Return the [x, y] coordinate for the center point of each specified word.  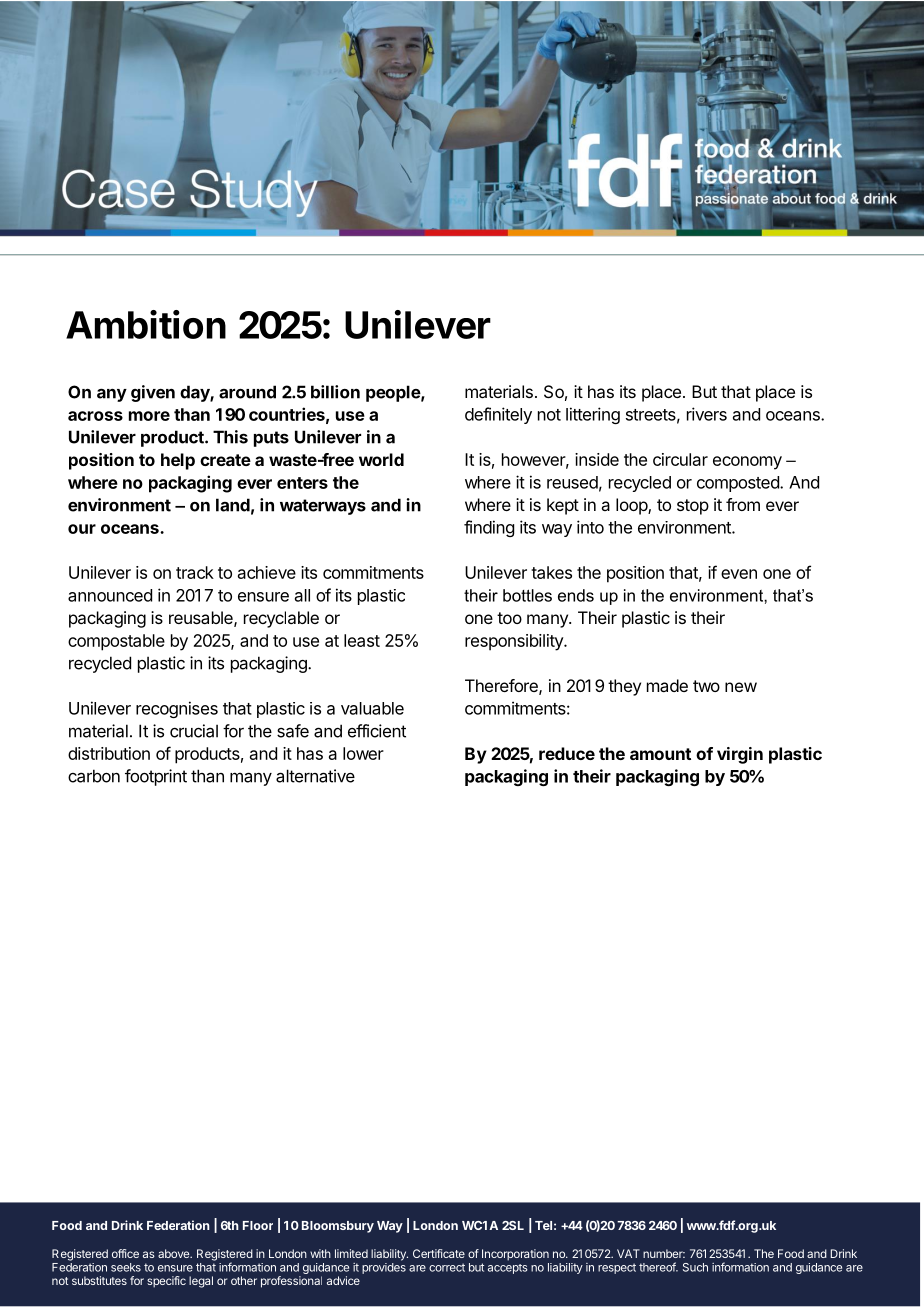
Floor [258, 1225]
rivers [707, 414]
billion [335, 392]
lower [363, 753]
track [195, 572]
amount [660, 754]
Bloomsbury [338, 1227]
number [664, 1253]
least [362, 640]
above [175, 1253]
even [739, 574]
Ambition [146, 324]
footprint [156, 777]
